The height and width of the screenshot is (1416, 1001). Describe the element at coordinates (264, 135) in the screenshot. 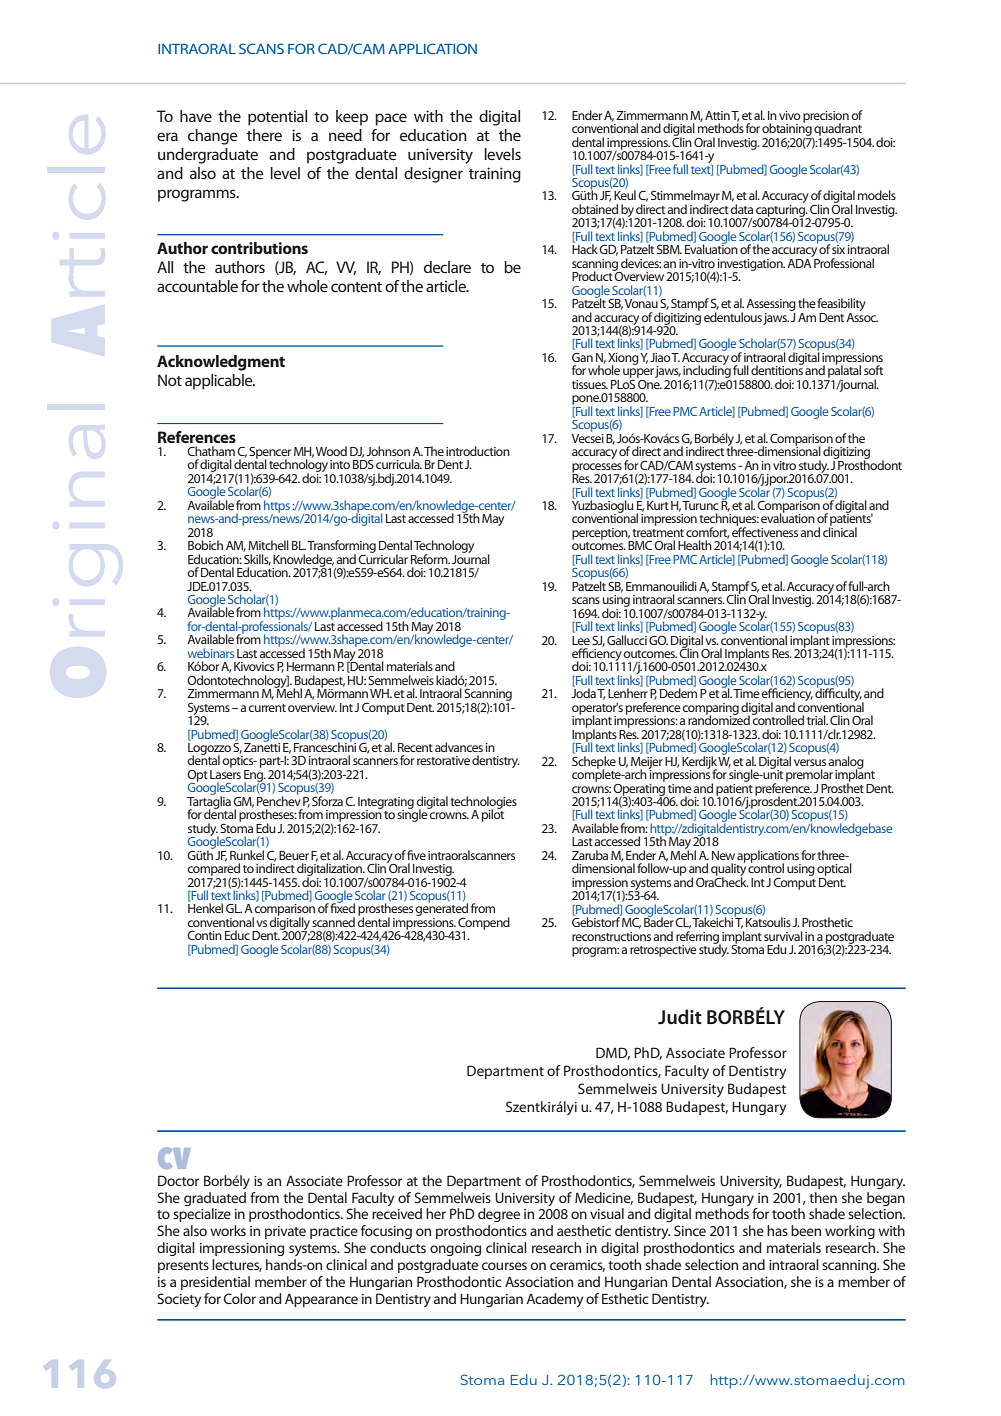

I see `there` at that location.
